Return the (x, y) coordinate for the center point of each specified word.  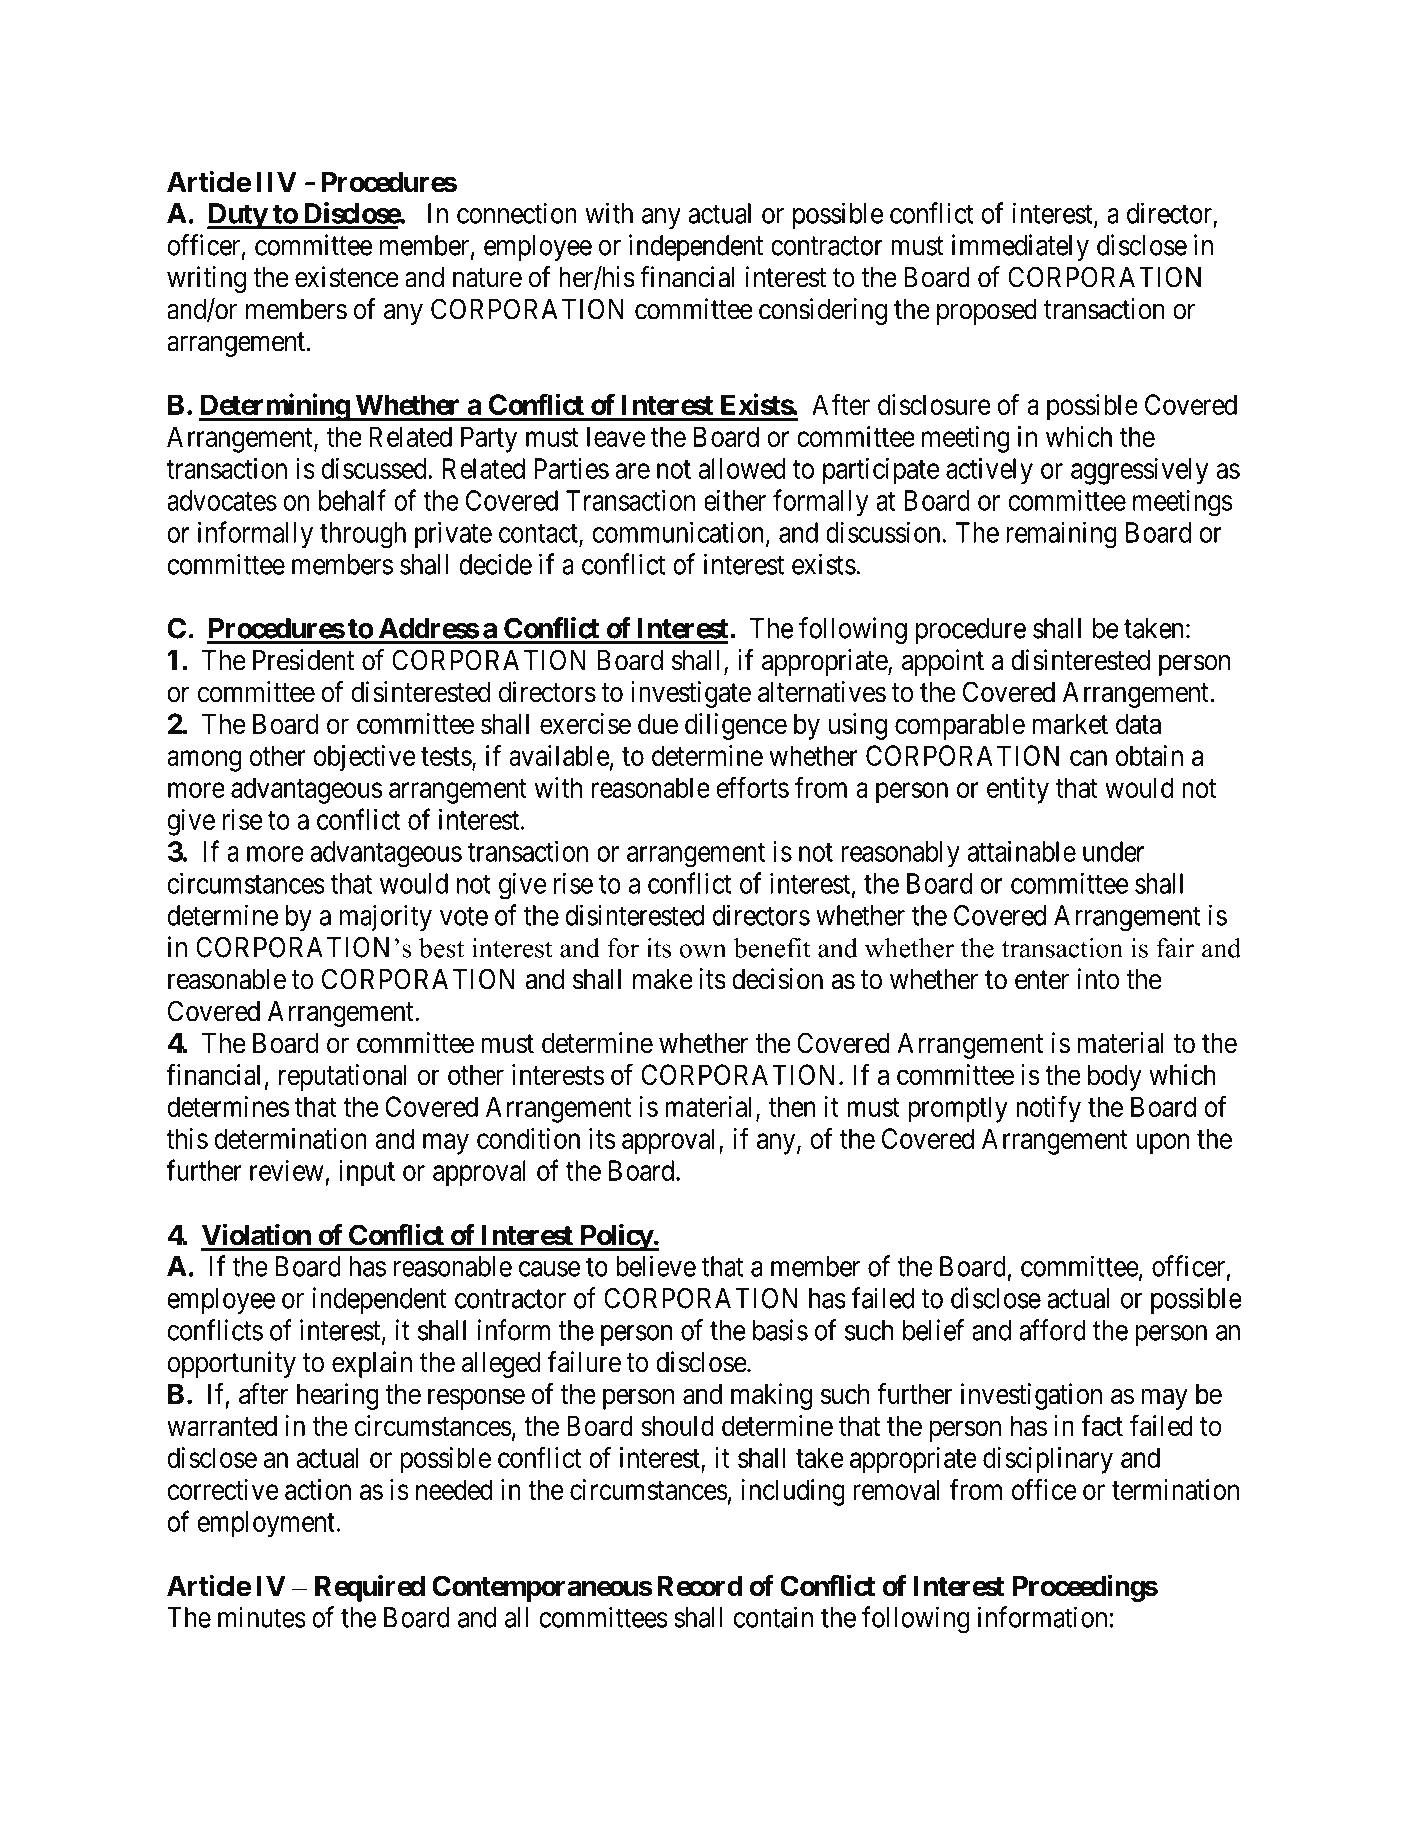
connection (517, 213)
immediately (1020, 247)
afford (1052, 1330)
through (363, 535)
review (287, 1170)
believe (656, 1266)
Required (370, 1588)
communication (680, 533)
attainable (1022, 851)
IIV (277, 182)
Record (700, 1586)
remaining (1061, 535)
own (703, 951)
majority (385, 917)
